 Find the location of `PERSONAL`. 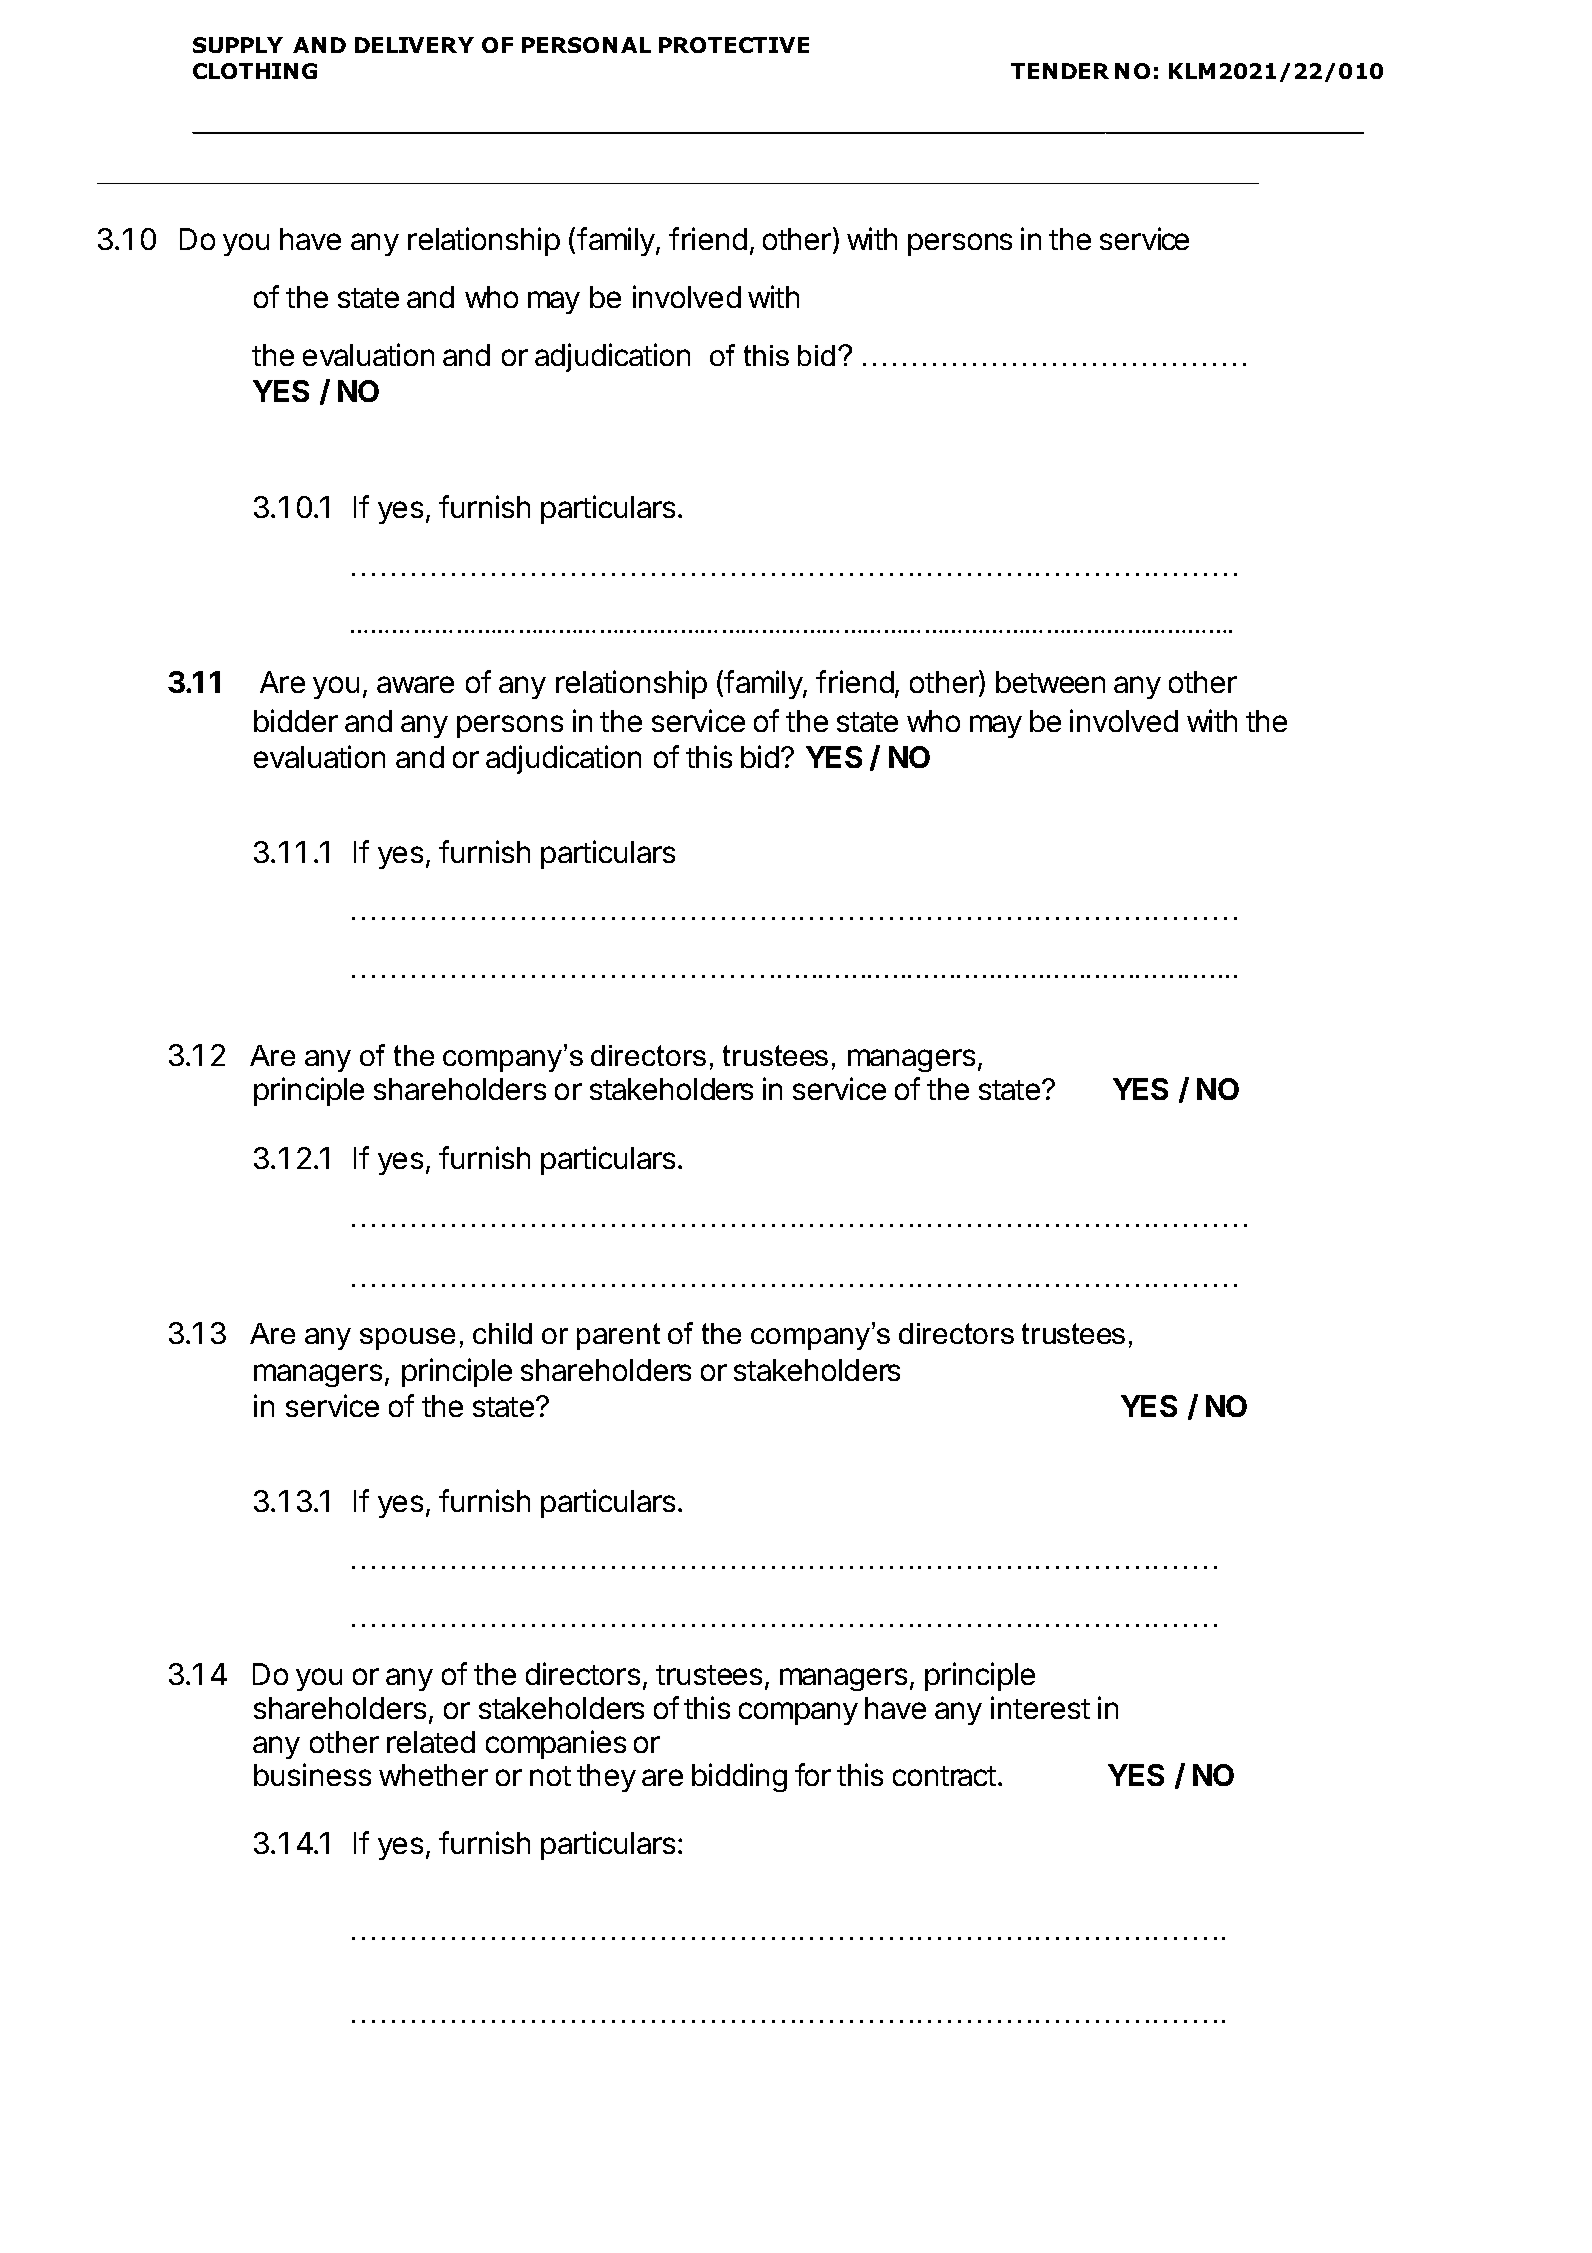

PERSONAL is located at coordinates (586, 45).
